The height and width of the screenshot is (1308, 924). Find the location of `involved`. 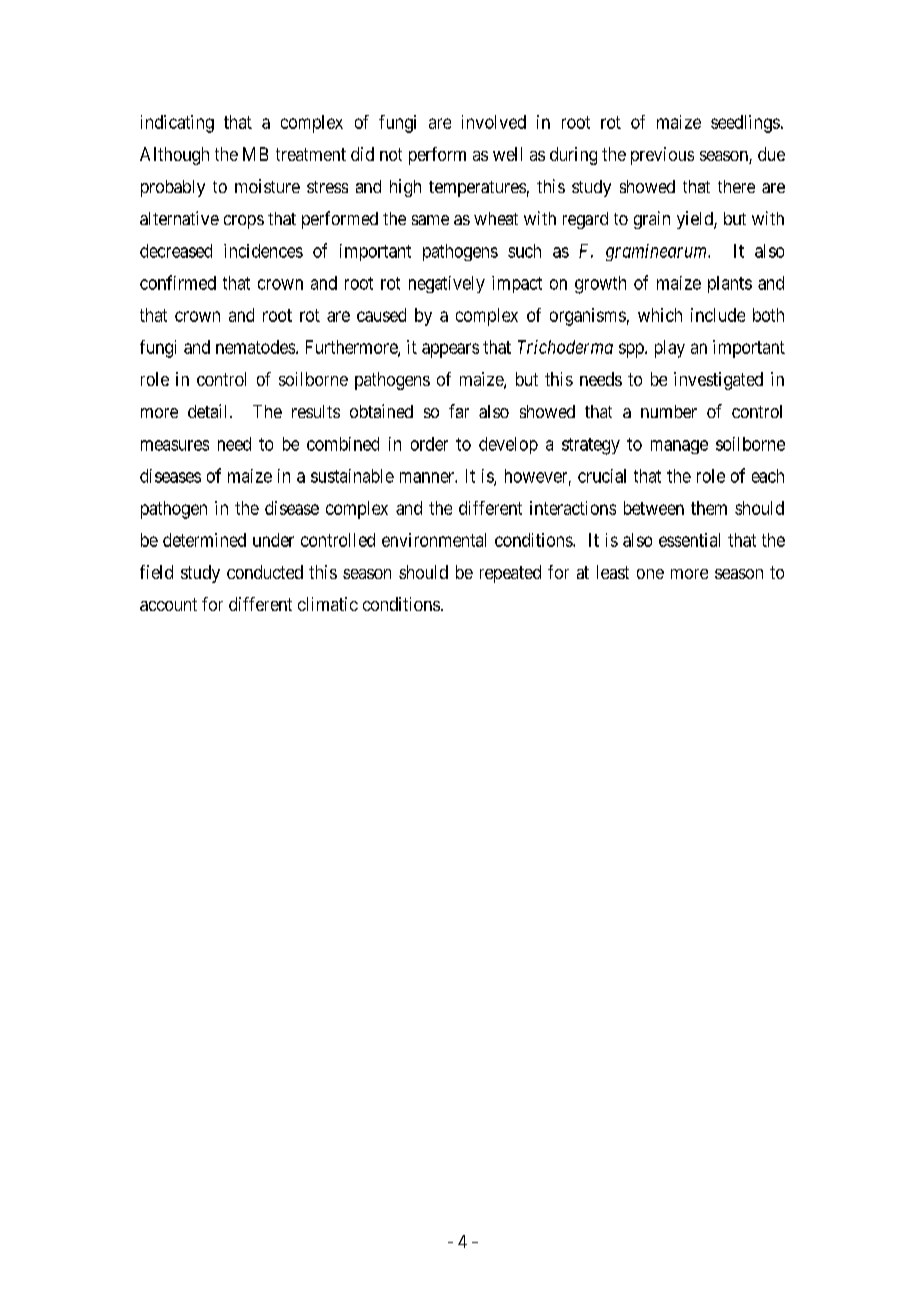

involved is located at coordinates (494, 122).
